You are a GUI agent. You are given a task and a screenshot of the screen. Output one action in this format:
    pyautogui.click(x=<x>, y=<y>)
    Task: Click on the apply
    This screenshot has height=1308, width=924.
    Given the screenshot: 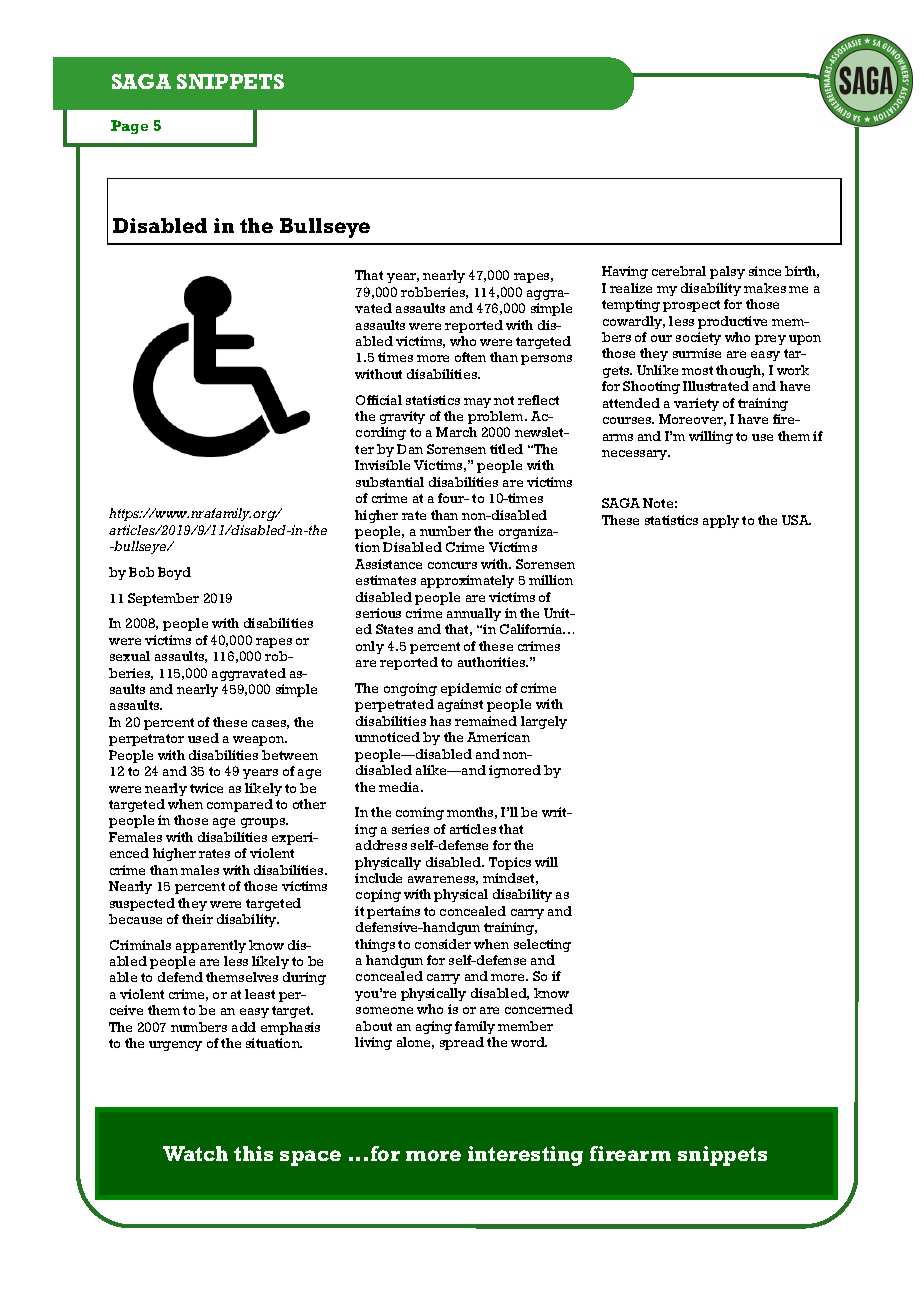 What is the action you would take?
    pyautogui.click(x=721, y=521)
